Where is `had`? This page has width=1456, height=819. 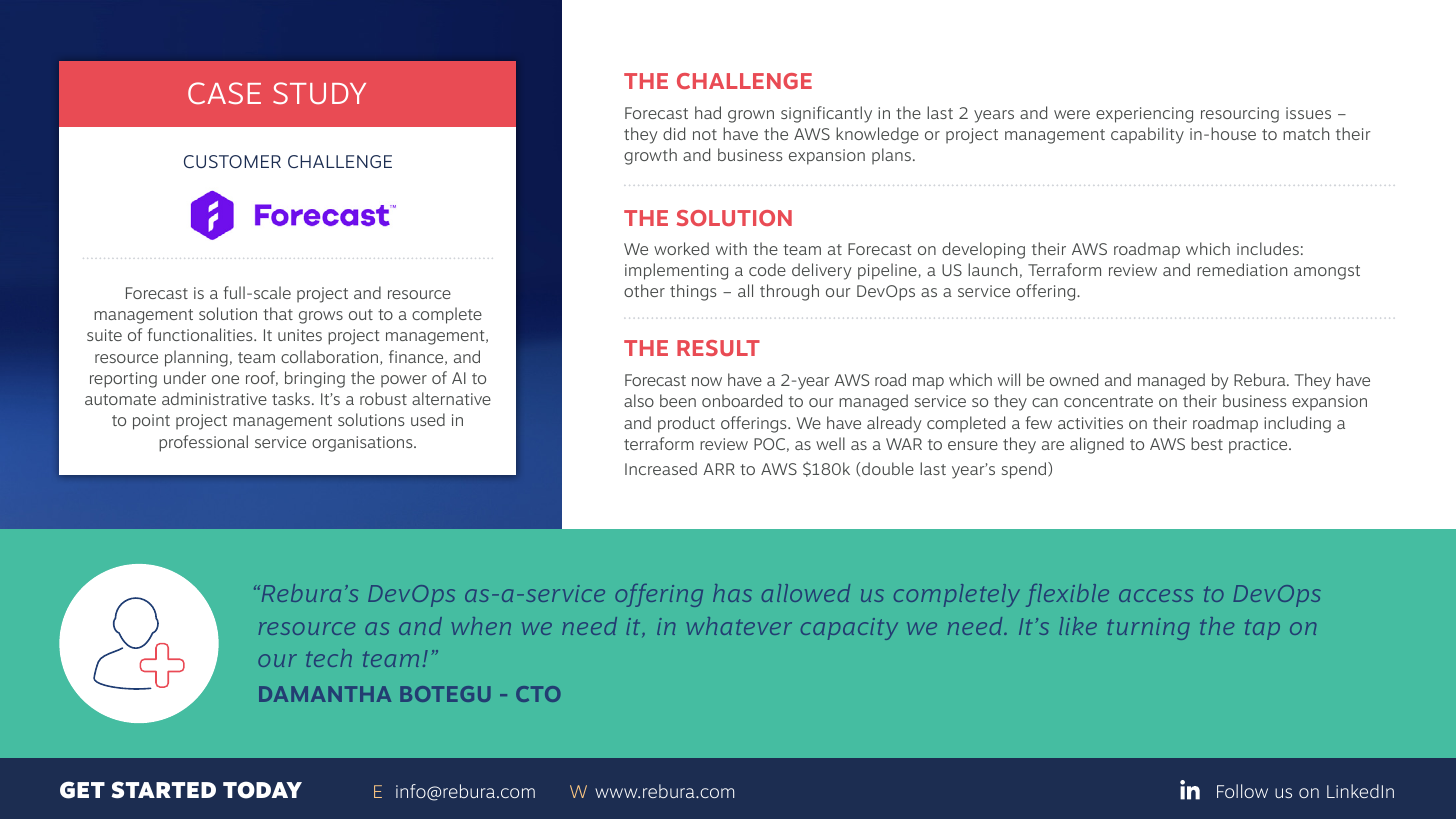 had is located at coordinates (708, 112).
